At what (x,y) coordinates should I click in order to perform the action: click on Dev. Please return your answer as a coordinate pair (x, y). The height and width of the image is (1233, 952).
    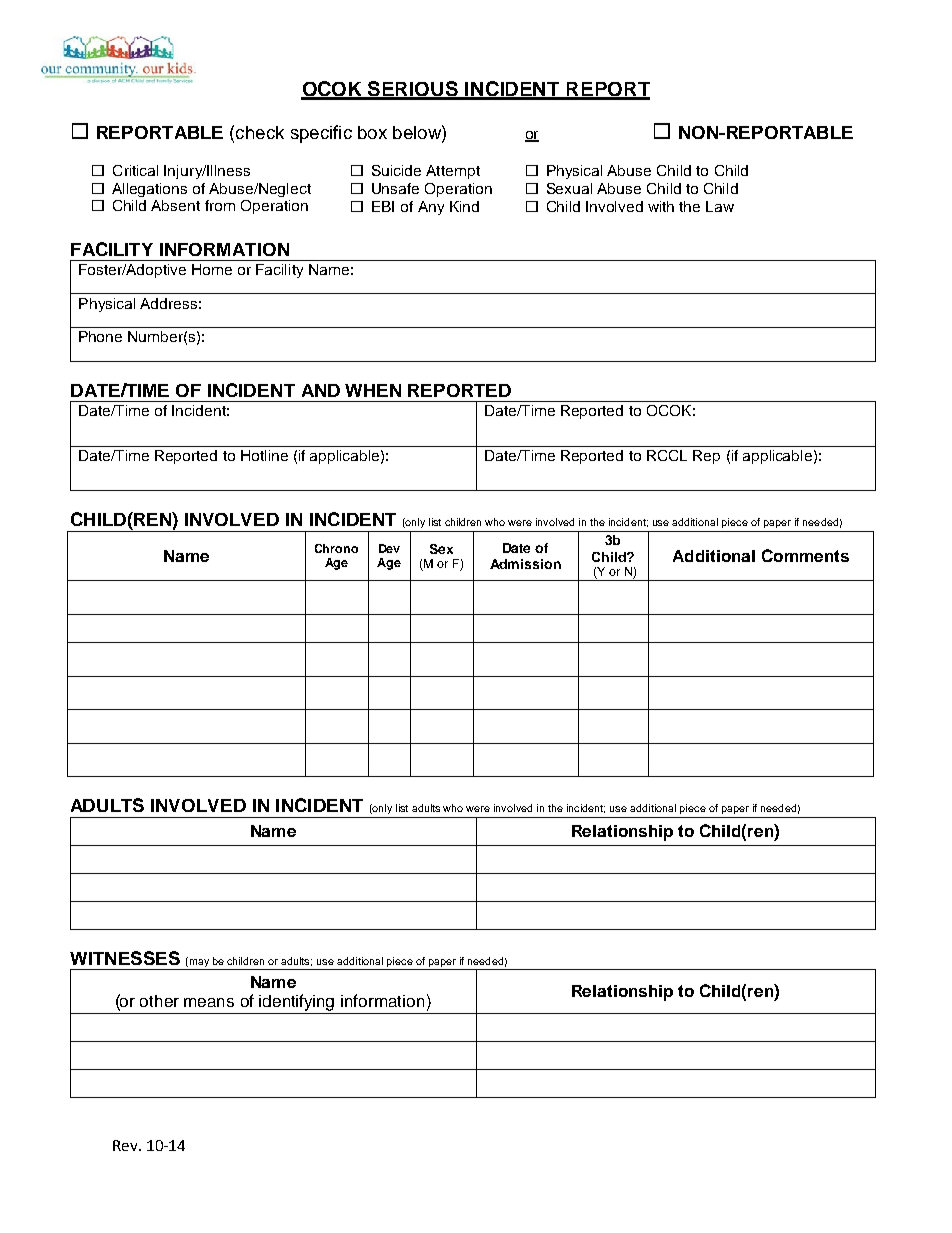
    Looking at the image, I should click on (389, 548).
